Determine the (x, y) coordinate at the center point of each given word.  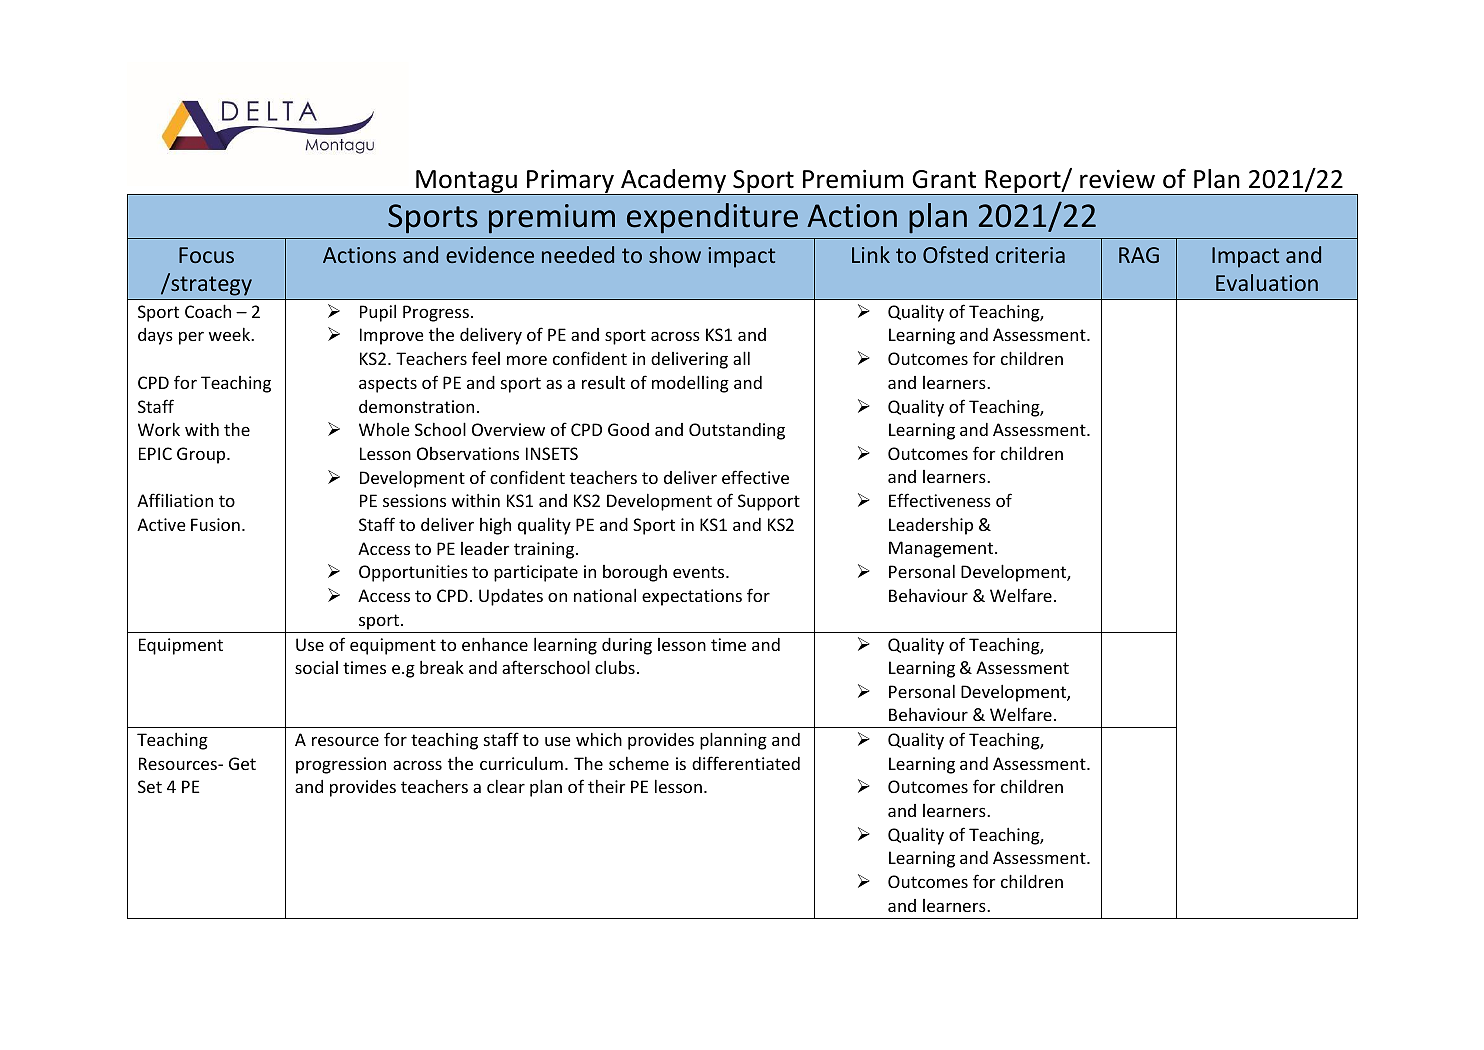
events (700, 572)
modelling (690, 384)
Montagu (466, 182)
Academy (674, 182)
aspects (388, 385)
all (741, 358)
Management (942, 549)
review (1117, 179)
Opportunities (413, 573)
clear (506, 786)
